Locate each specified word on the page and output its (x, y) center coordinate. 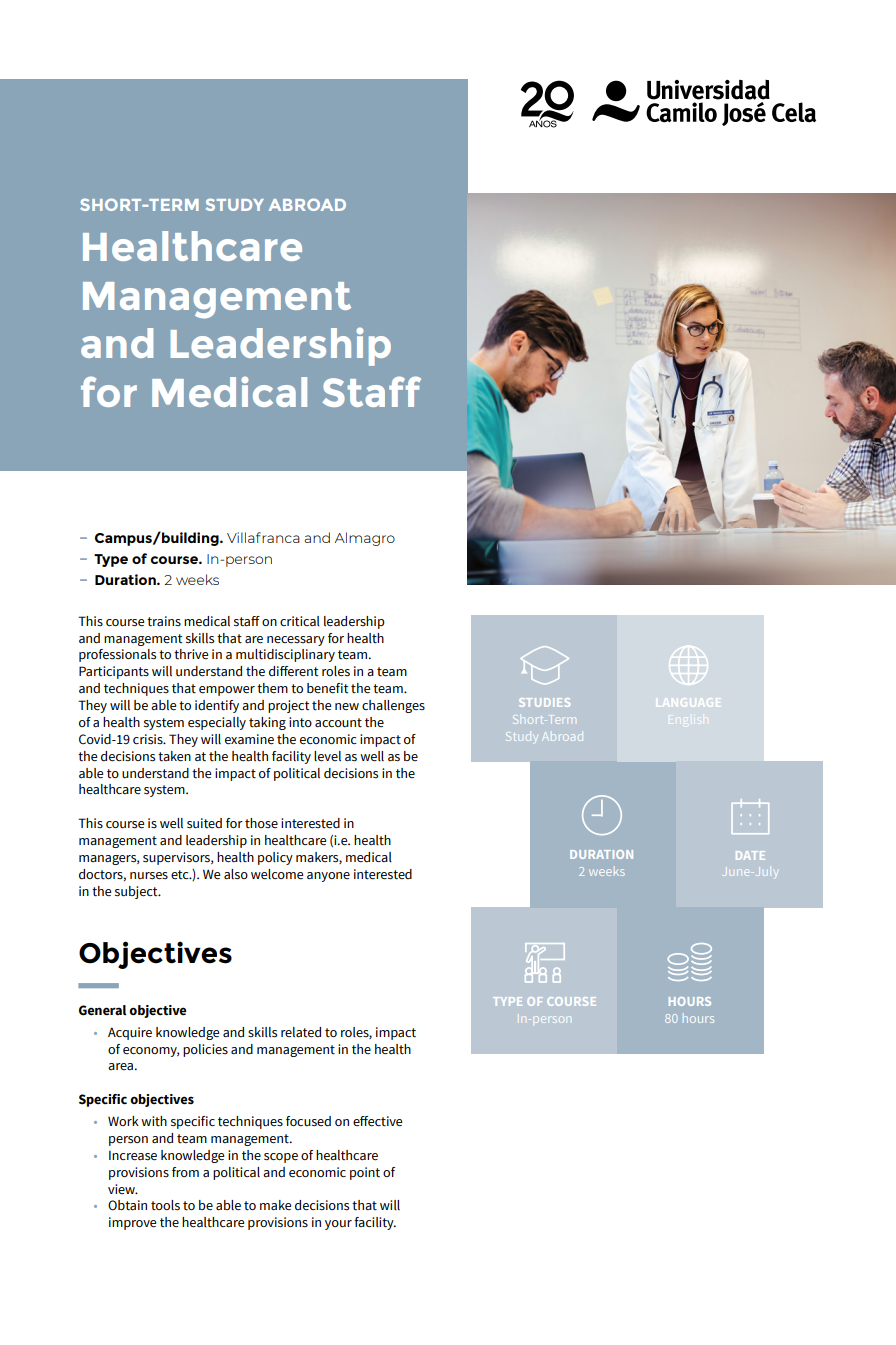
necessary (296, 641)
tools (165, 1205)
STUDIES (544, 702)
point (365, 1173)
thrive (191, 654)
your (338, 1225)
